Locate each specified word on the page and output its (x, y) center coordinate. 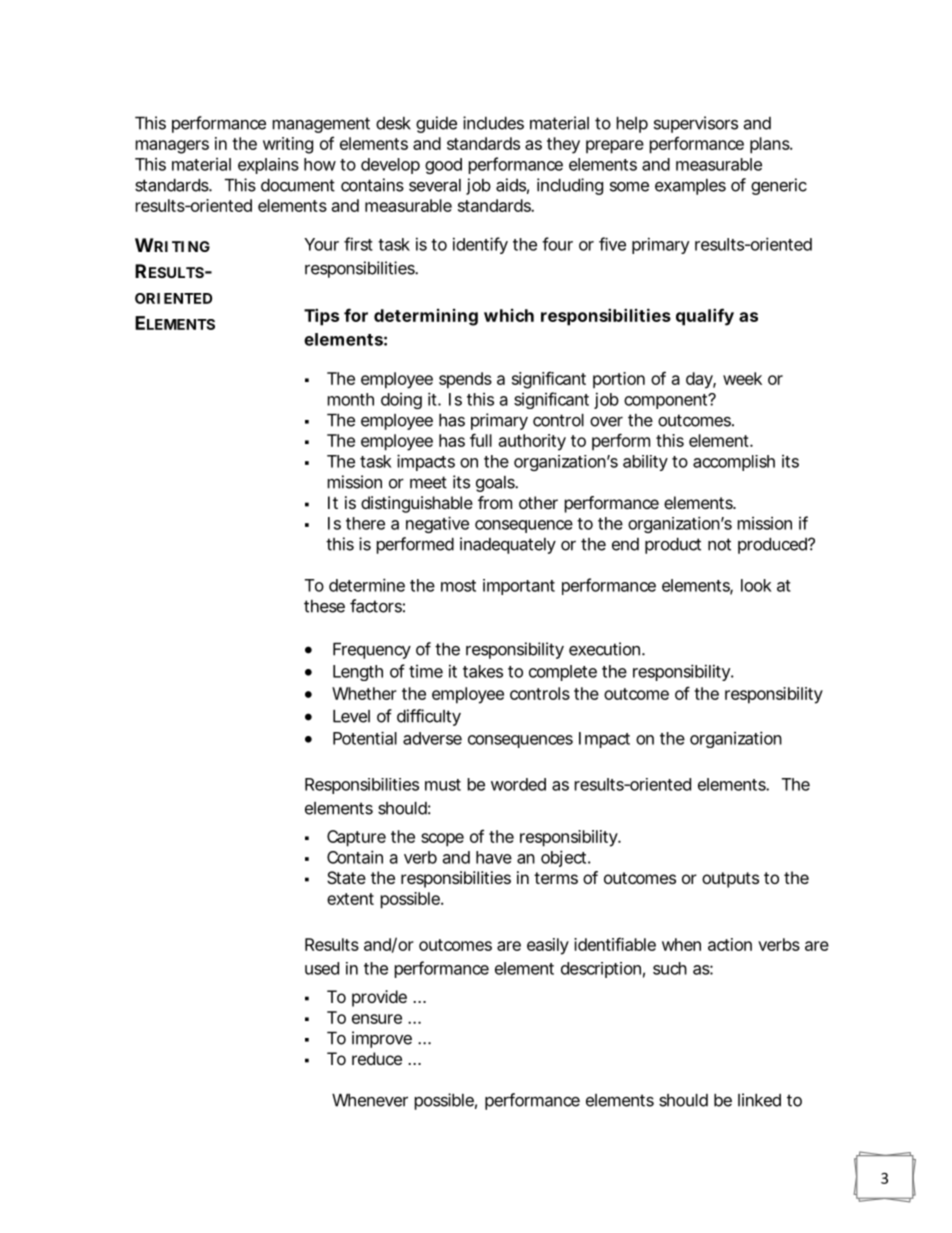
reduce (377, 1058)
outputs (730, 880)
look (756, 585)
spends (465, 380)
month (351, 399)
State (346, 877)
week (742, 378)
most (458, 586)
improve (382, 1039)
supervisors (696, 124)
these (324, 606)
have (494, 857)
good (443, 166)
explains (268, 166)
